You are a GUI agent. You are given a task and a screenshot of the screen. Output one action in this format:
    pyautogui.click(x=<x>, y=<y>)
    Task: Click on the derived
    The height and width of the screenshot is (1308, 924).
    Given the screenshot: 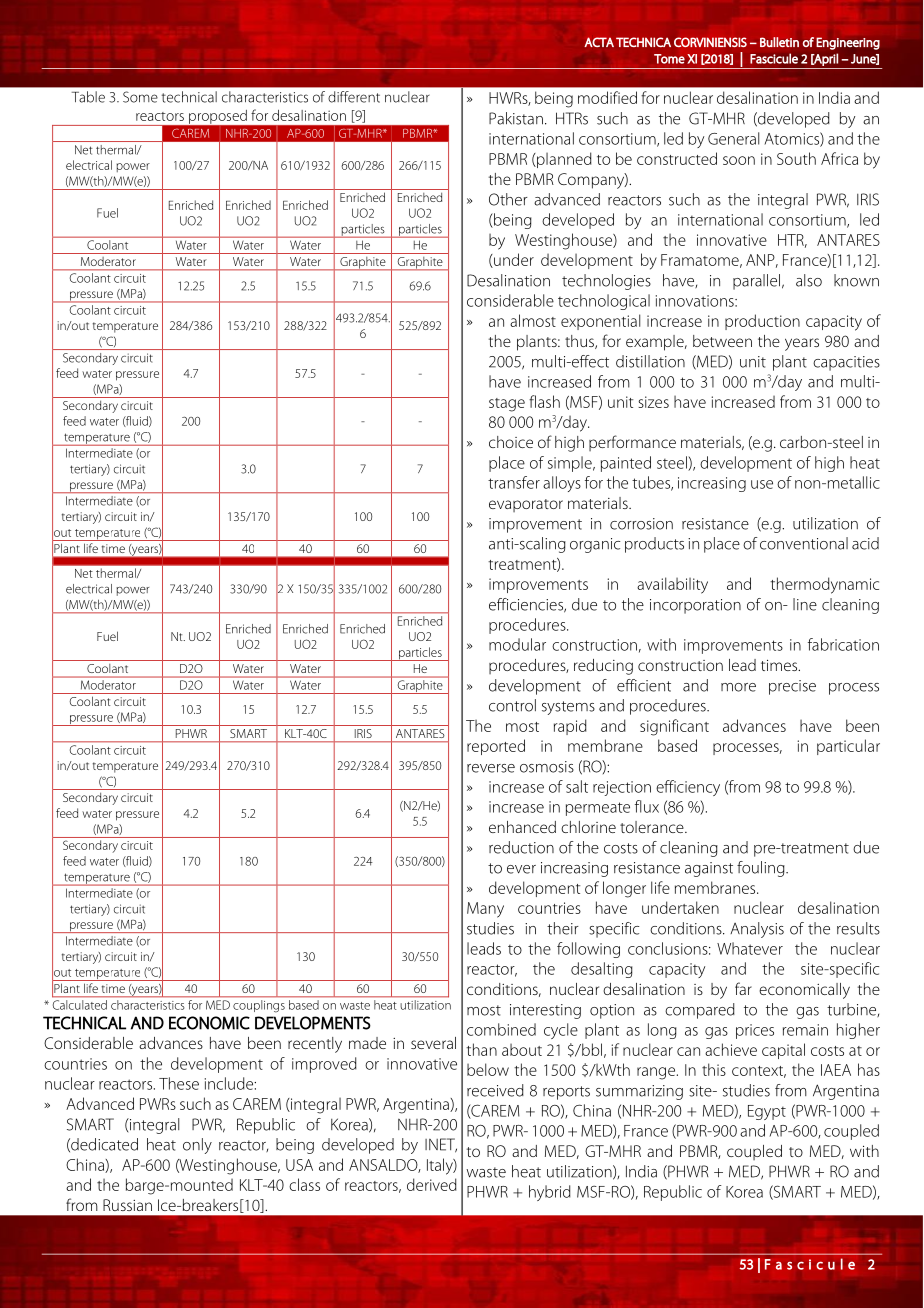 What is the action you would take?
    pyautogui.click(x=432, y=1184)
